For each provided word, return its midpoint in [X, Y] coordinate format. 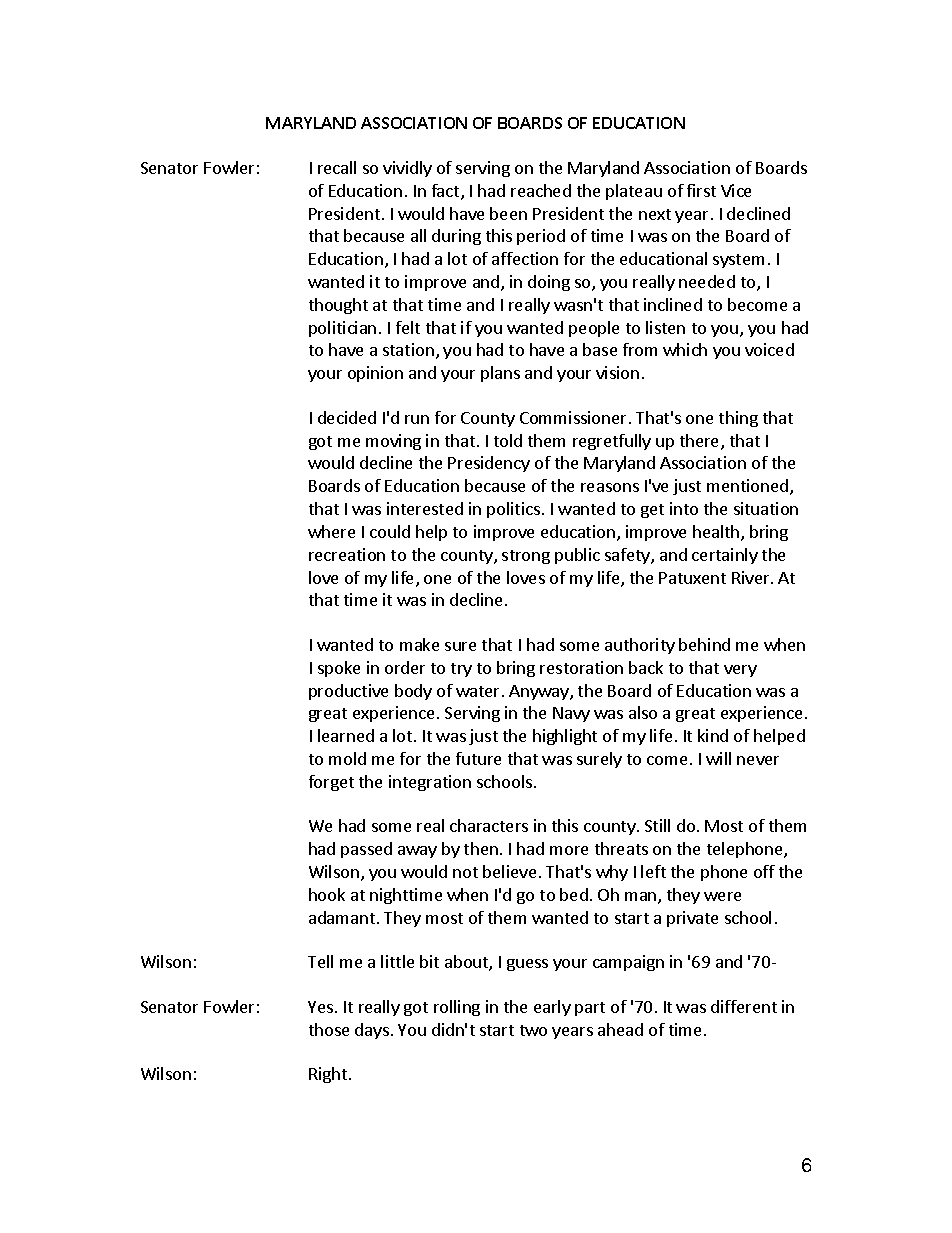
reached [541, 190]
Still [657, 825]
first [701, 190]
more [569, 850]
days [372, 1031]
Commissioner [575, 417]
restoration [581, 667]
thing [738, 419]
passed [366, 850]
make [419, 644]
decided [347, 417]
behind [704, 644]
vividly [407, 169]
